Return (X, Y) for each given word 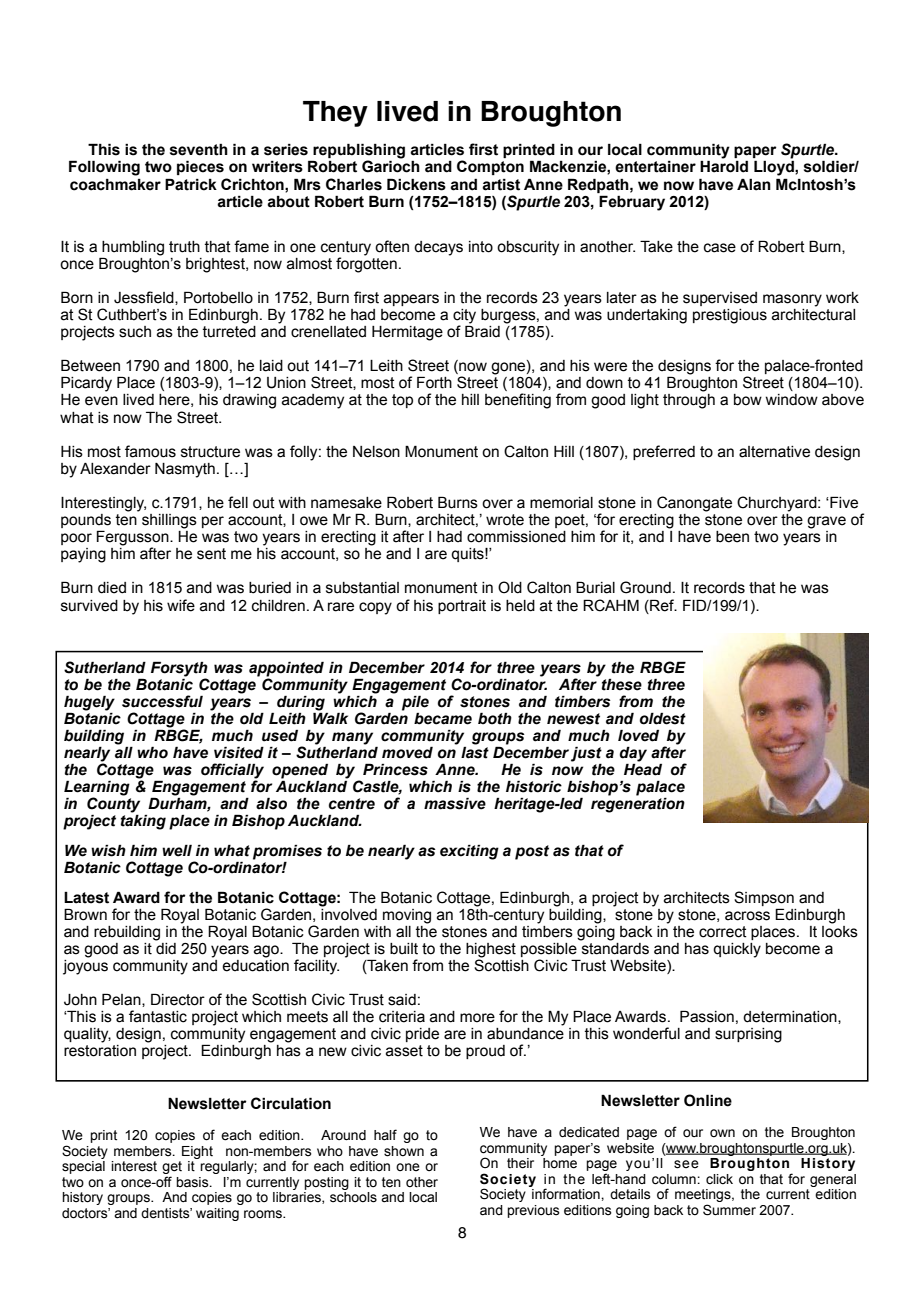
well (177, 850)
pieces (200, 167)
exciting (469, 852)
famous (150, 451)
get (172, 1169)
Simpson (764, 898)
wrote (505, 520)
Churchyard (778, 504)
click (719, 1179)
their (520, 1163)
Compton (490, 167)
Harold (724, 166)
